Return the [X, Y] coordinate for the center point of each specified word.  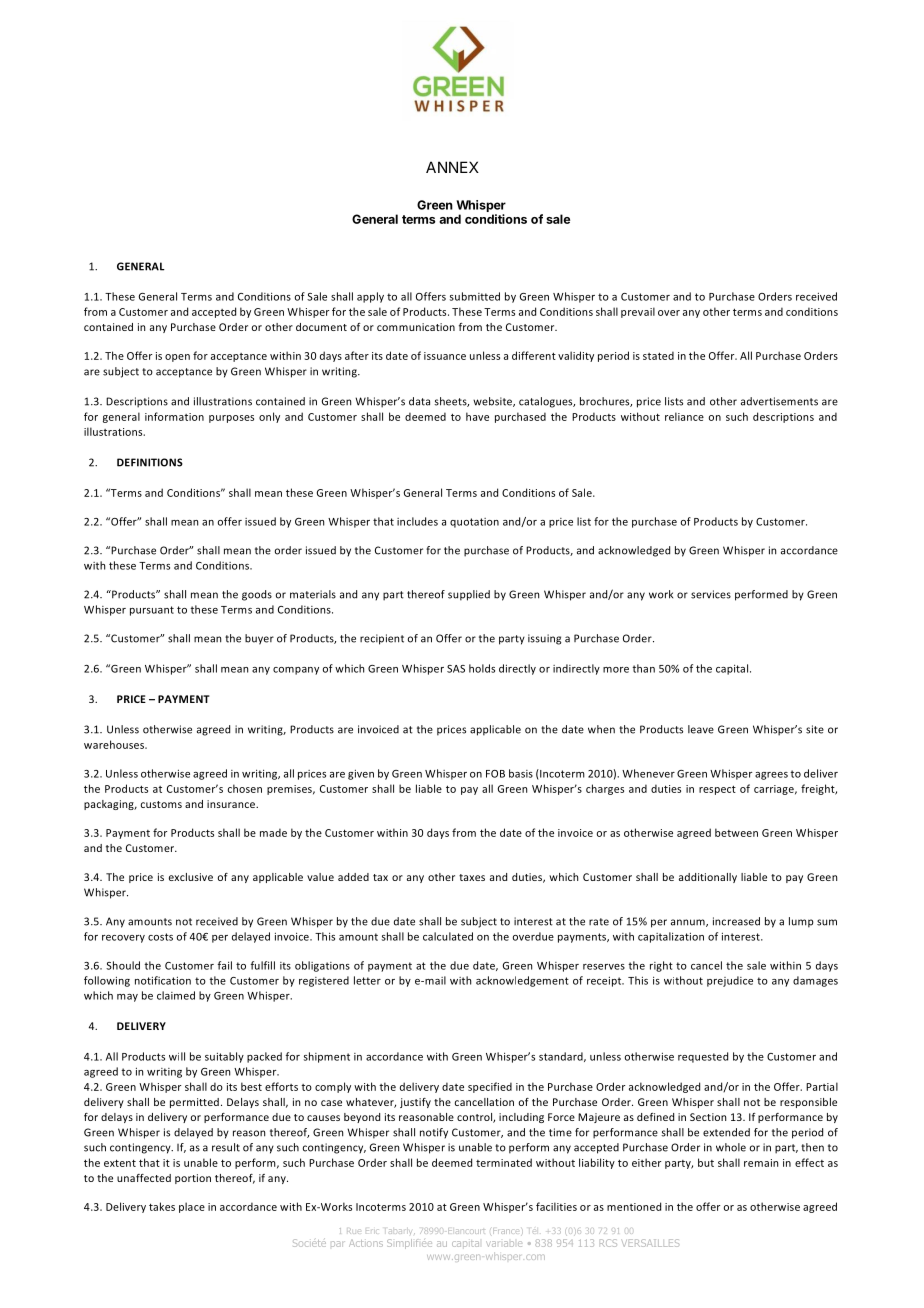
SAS [456, 669]
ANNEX [452, 167]
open [177, 358]
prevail [638, 312]
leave [701, 729]
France [505, 1231]
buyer [259, 639]
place [192, 1207]
